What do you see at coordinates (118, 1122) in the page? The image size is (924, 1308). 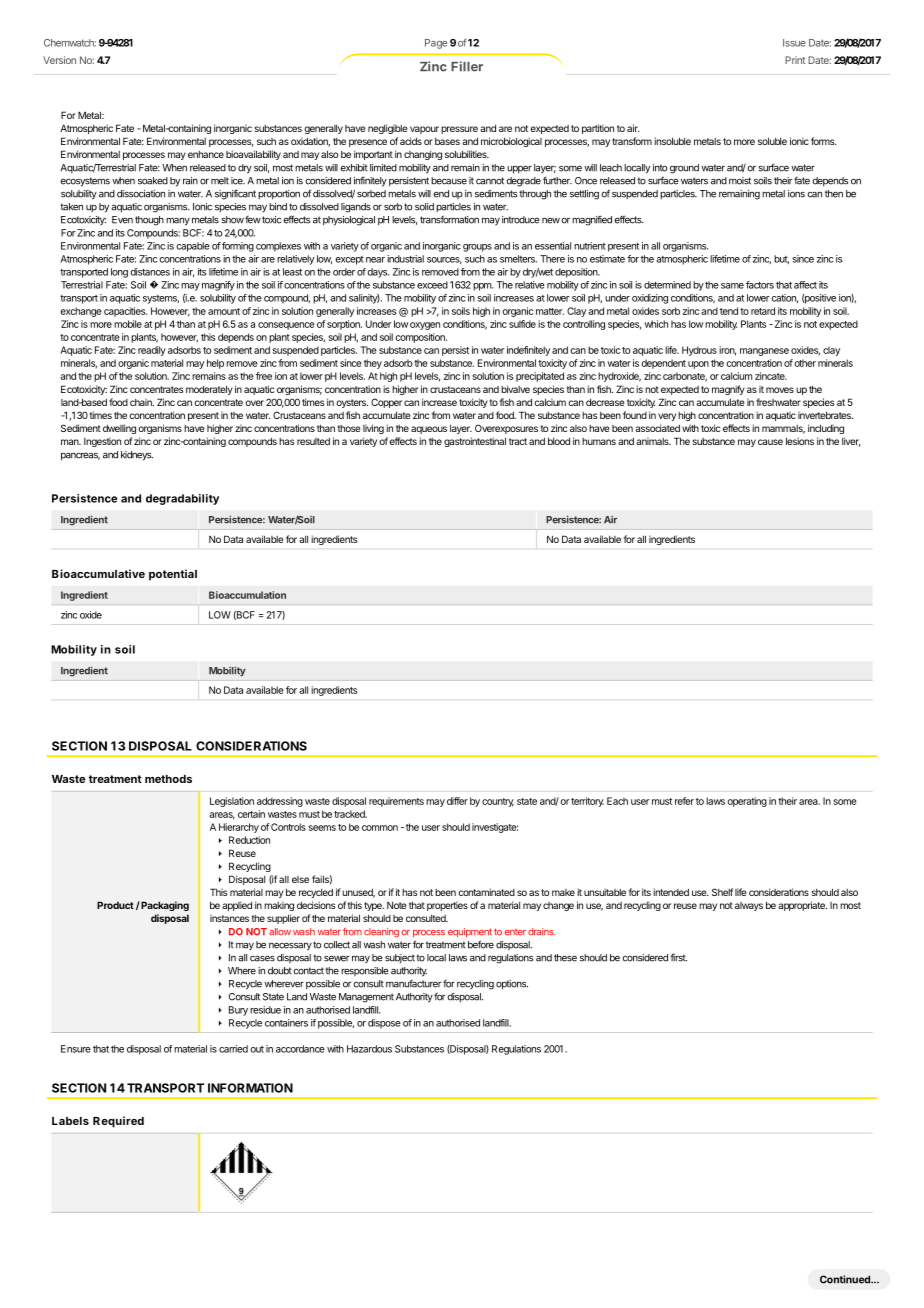 I see `Required` at bounding box center [118, 1122].
